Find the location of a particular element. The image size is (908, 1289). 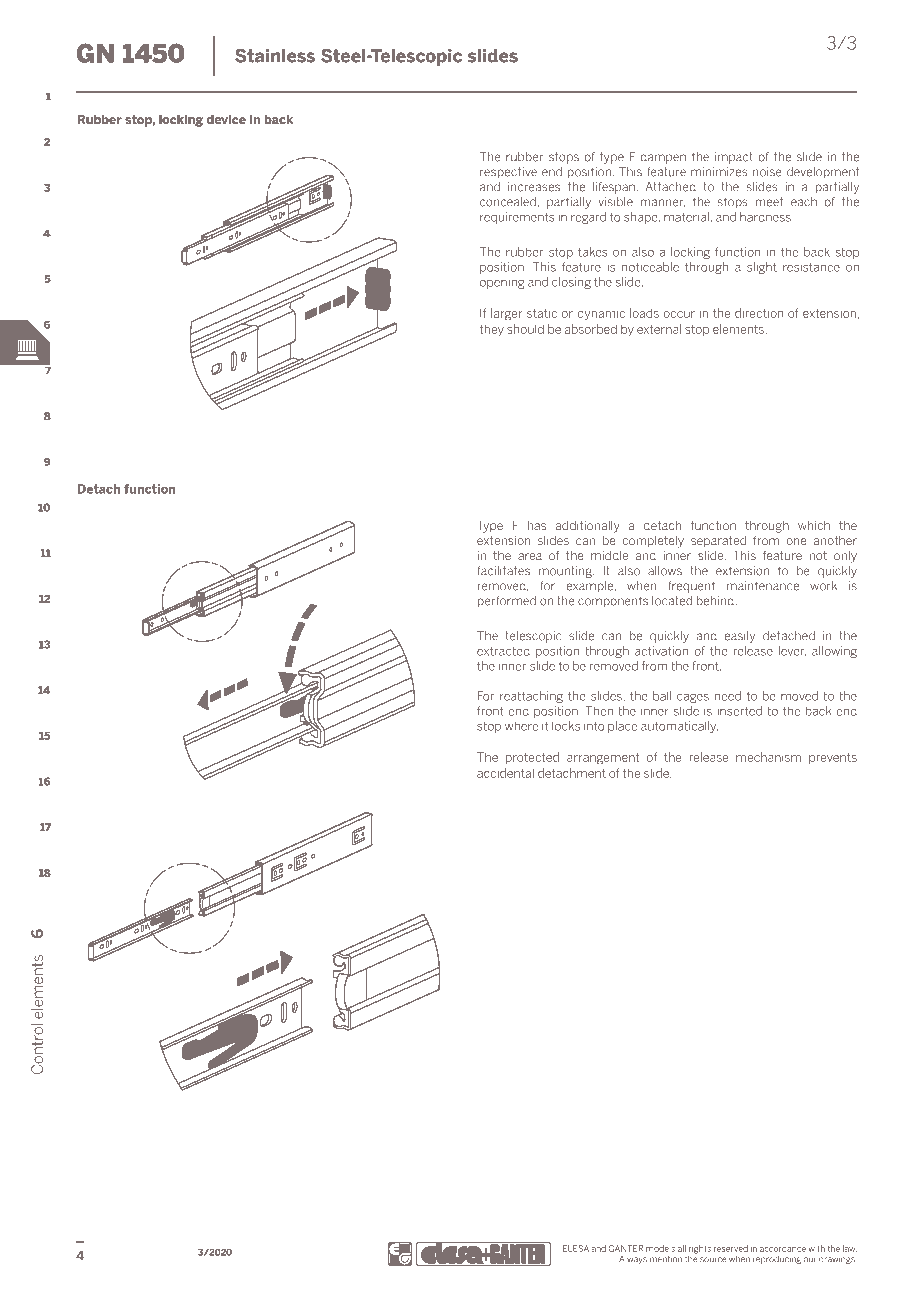

Always is located at coordinates (633, 1260).
